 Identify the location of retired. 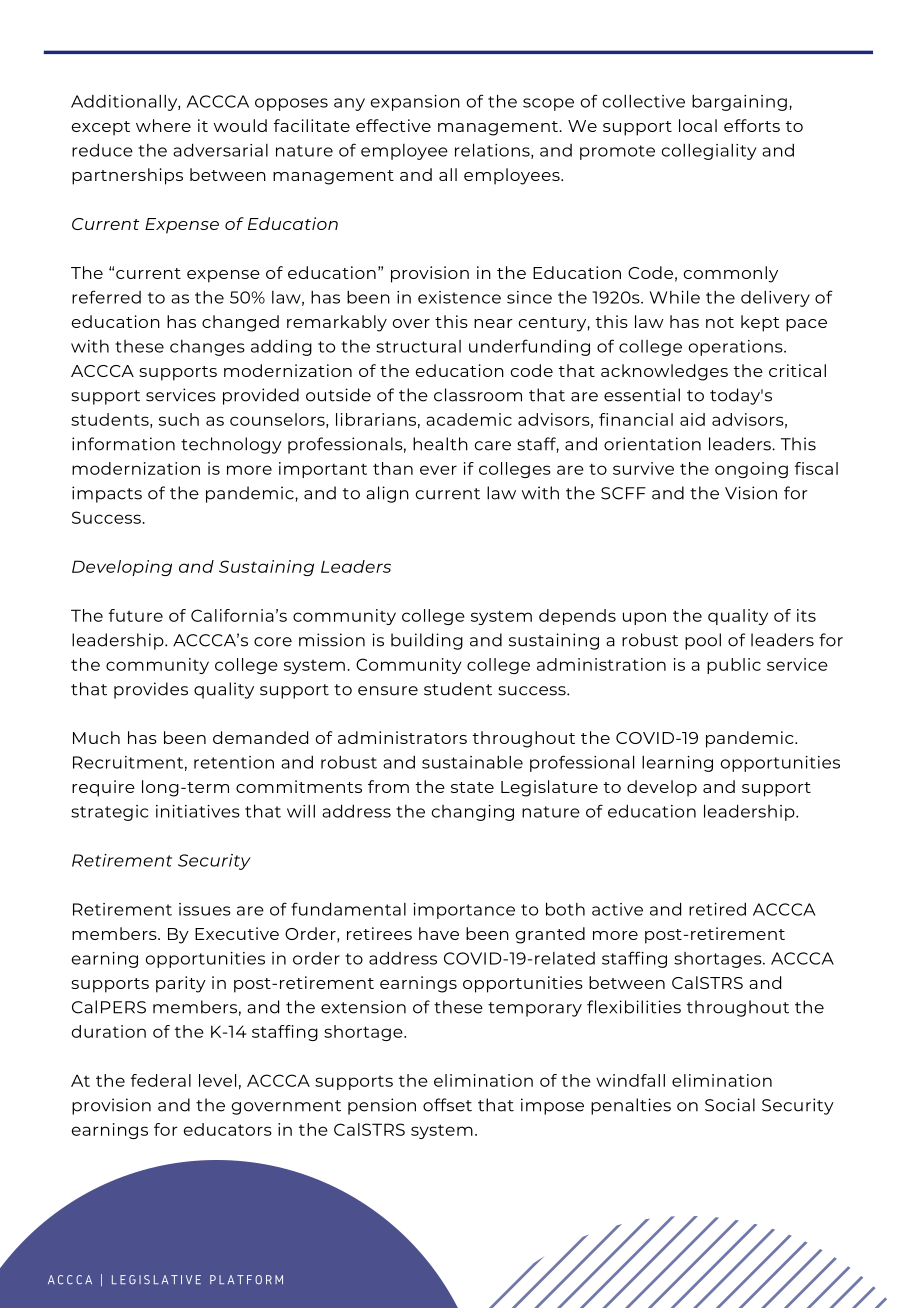
(717, 909).
